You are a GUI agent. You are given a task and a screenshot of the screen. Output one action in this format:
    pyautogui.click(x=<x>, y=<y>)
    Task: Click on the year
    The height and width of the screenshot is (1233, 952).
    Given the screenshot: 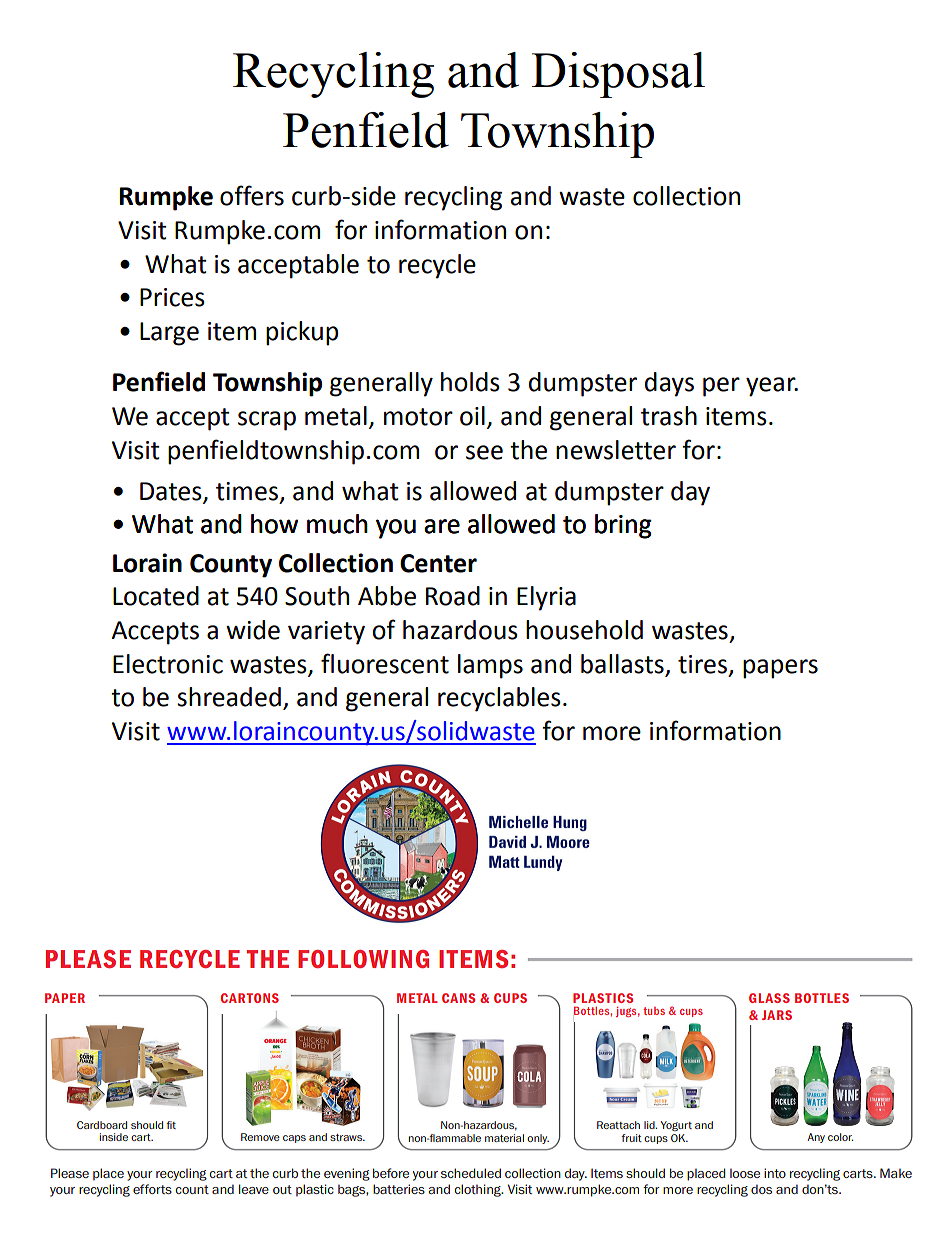 What is the action you would take?
    pyautogui.click(x=772, y=387)
